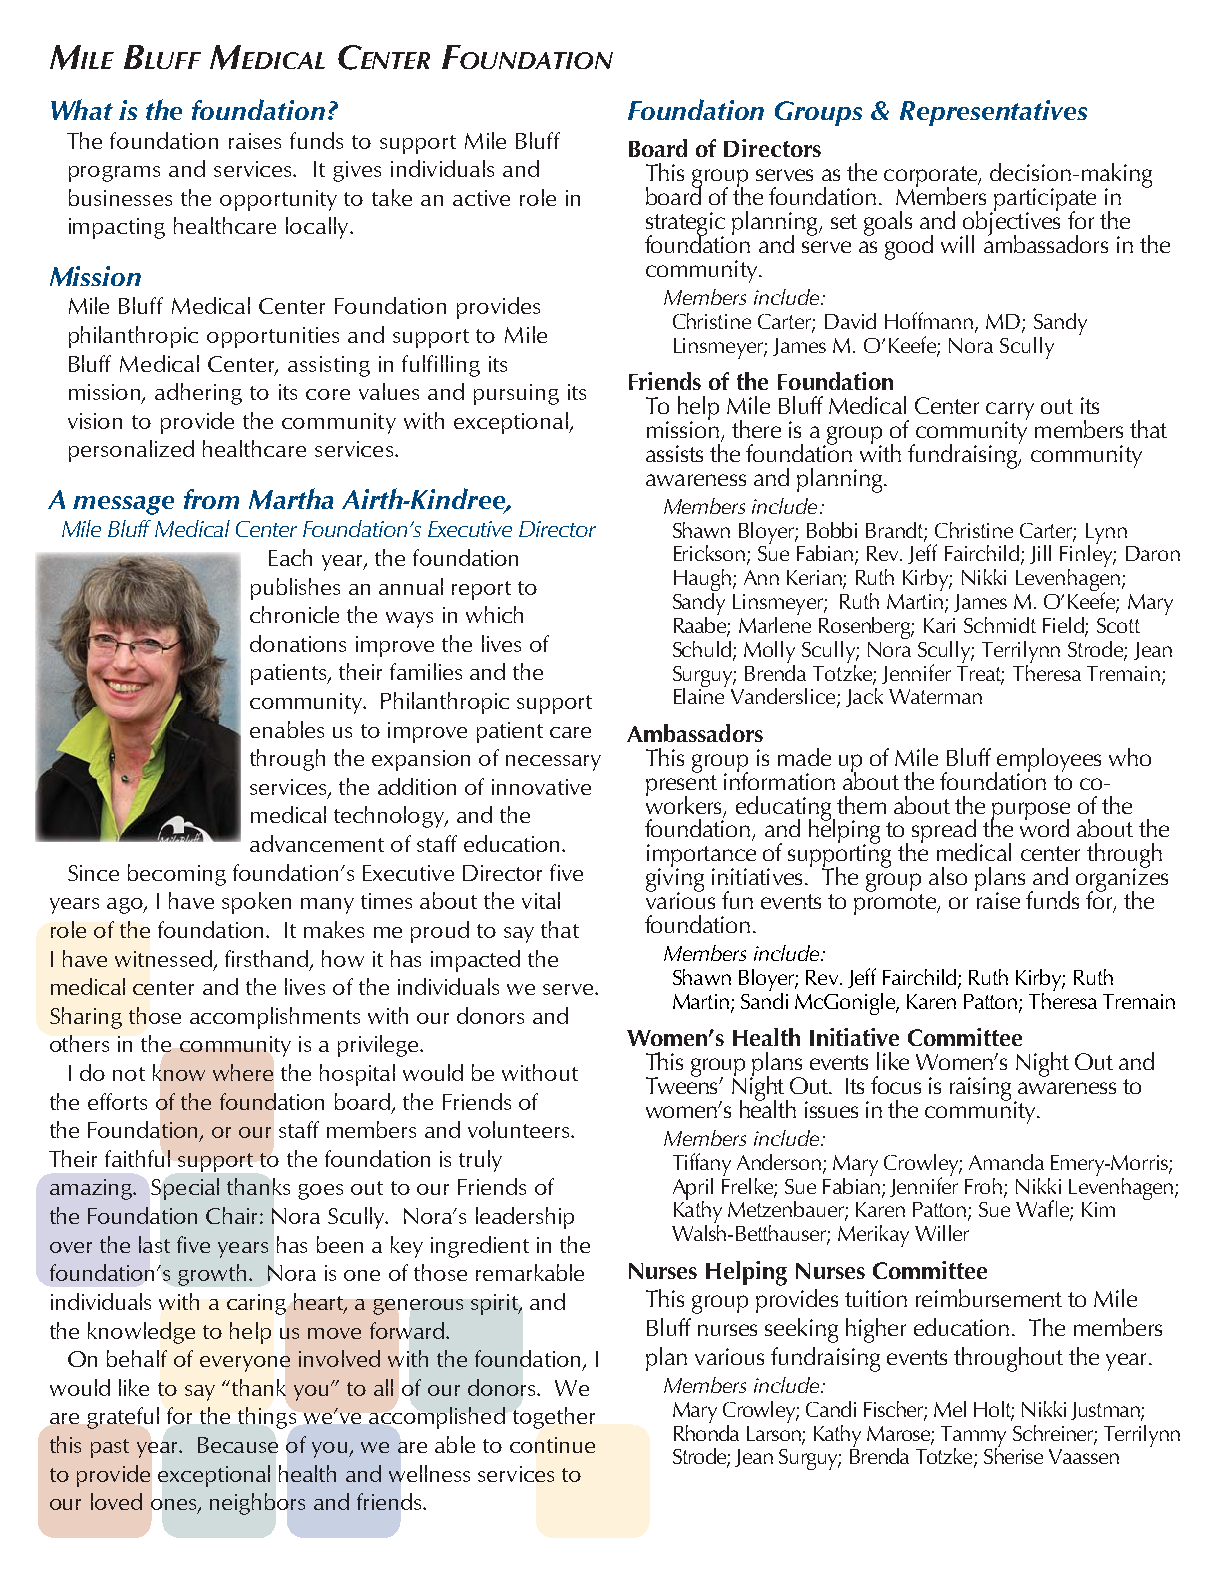 The height and width of the screenshot is (1574, 1217). Describe the element at coordinates (685, 225) in the screenshot. I see `strategic` at that location.
